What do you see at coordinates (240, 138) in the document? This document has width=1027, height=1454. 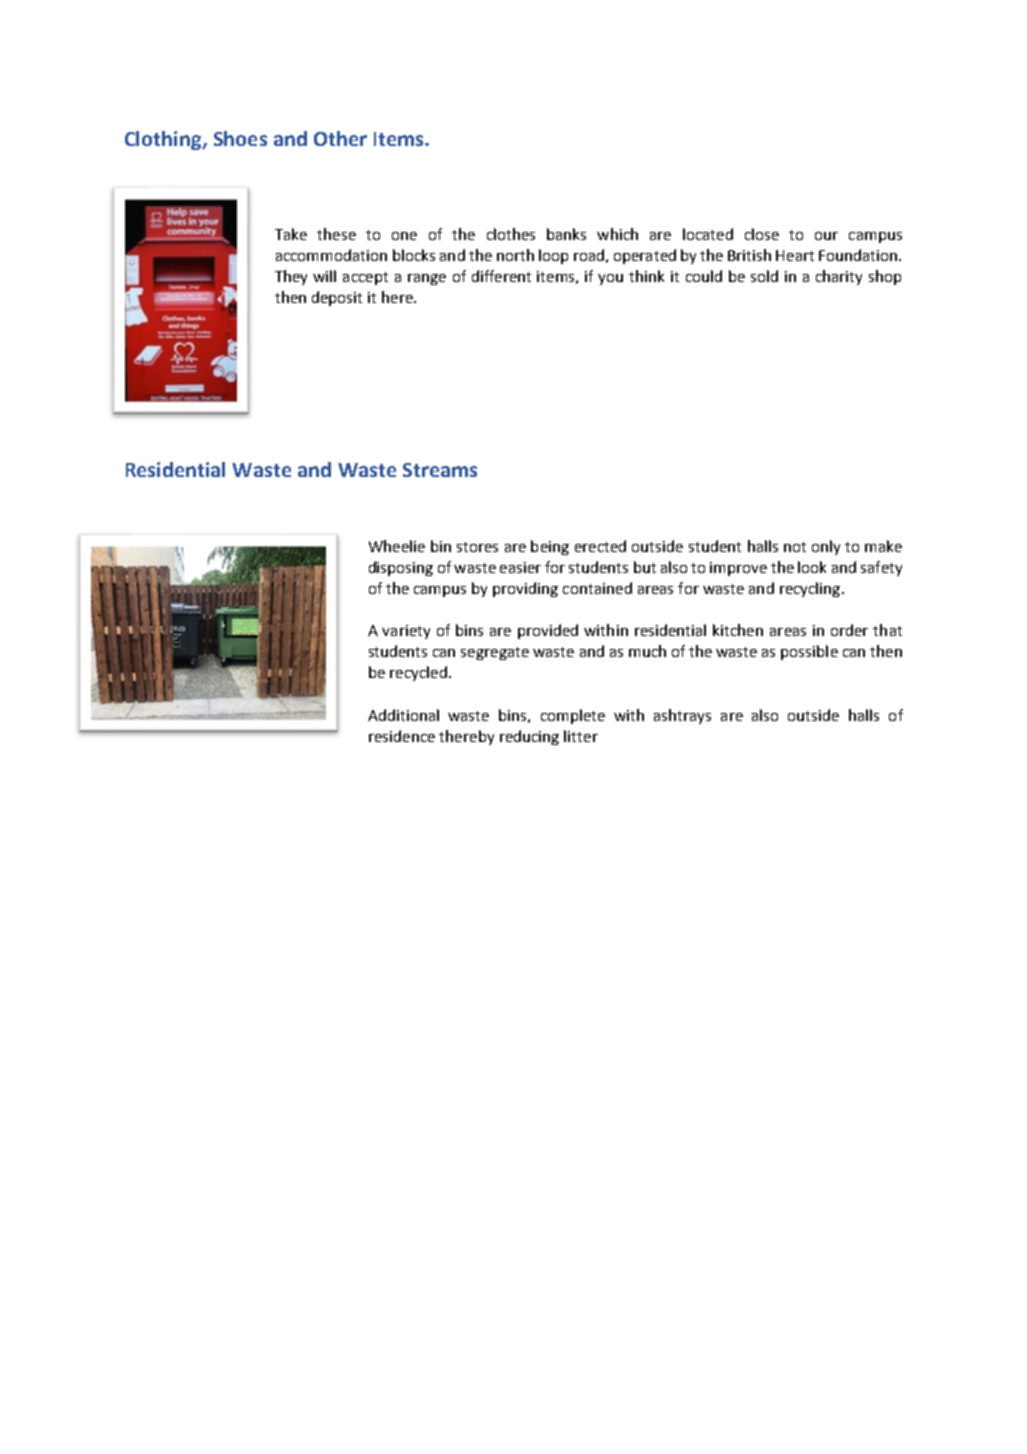 I see `Shoes` at bounding box center [240, 138].
